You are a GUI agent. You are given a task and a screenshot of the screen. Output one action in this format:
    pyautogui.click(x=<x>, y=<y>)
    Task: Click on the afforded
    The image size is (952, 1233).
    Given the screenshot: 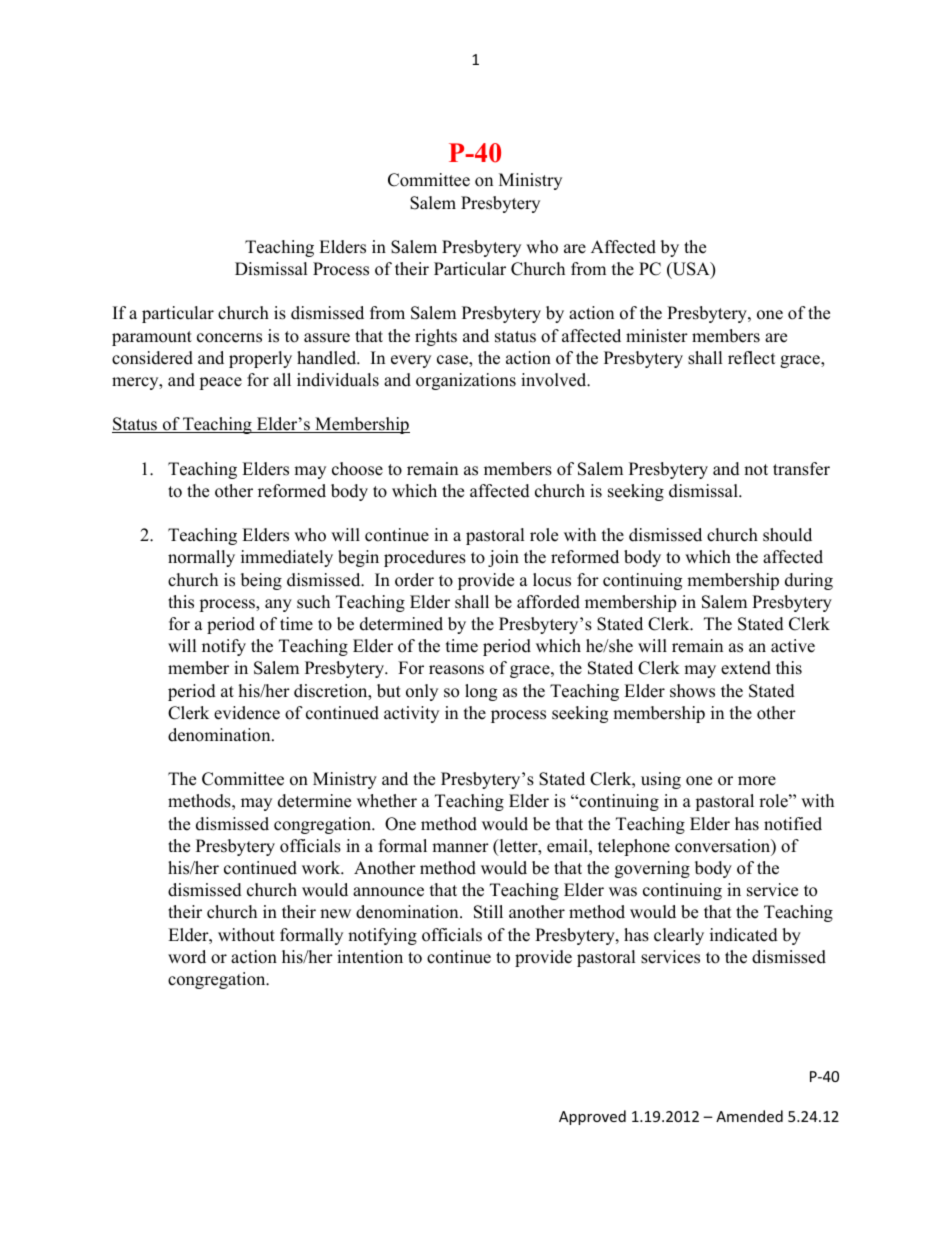 What is the action you would take?
    pyautogui.click(x=548, y=602)
